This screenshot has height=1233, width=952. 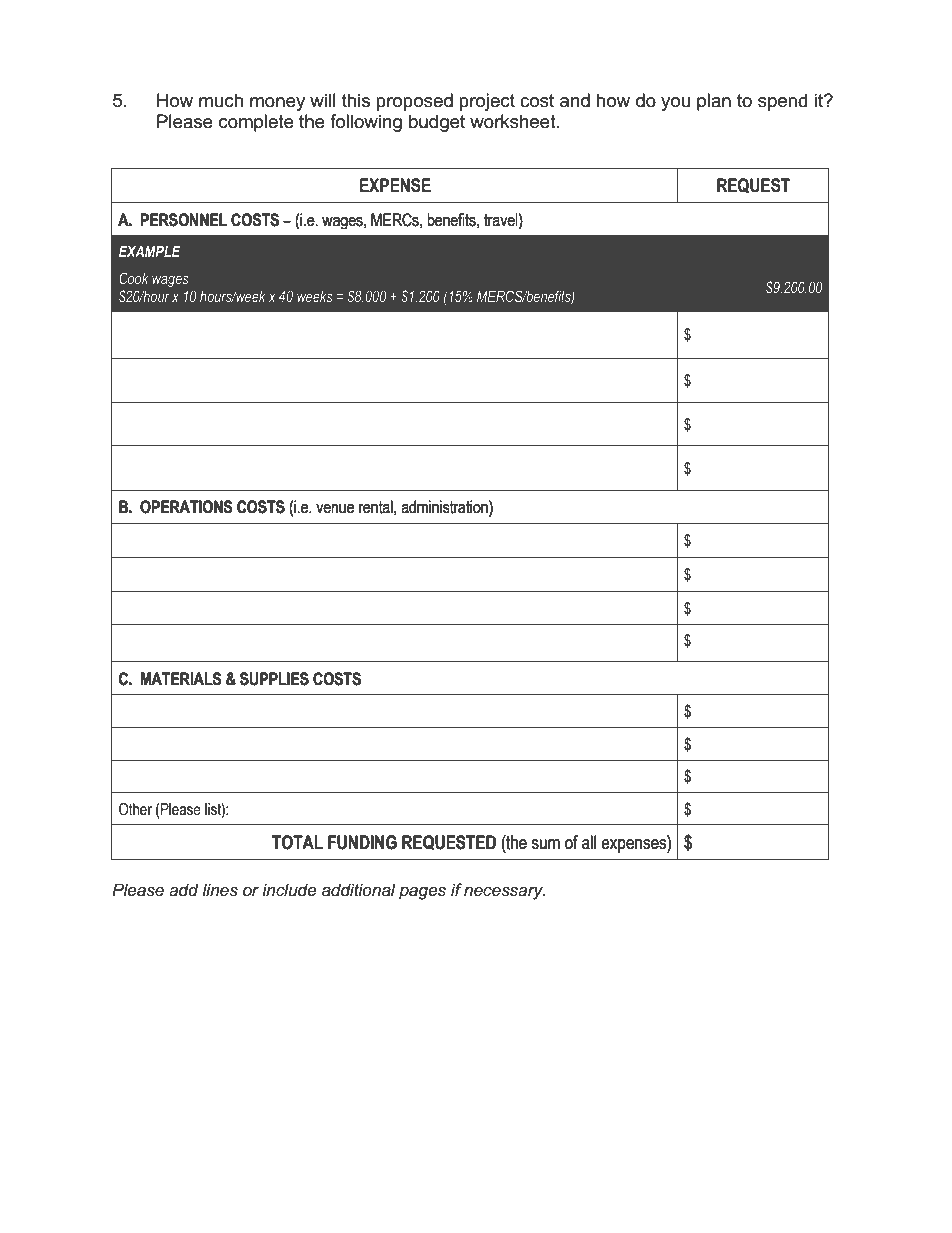 I want to click on budget, so click(x=437, y=123).
